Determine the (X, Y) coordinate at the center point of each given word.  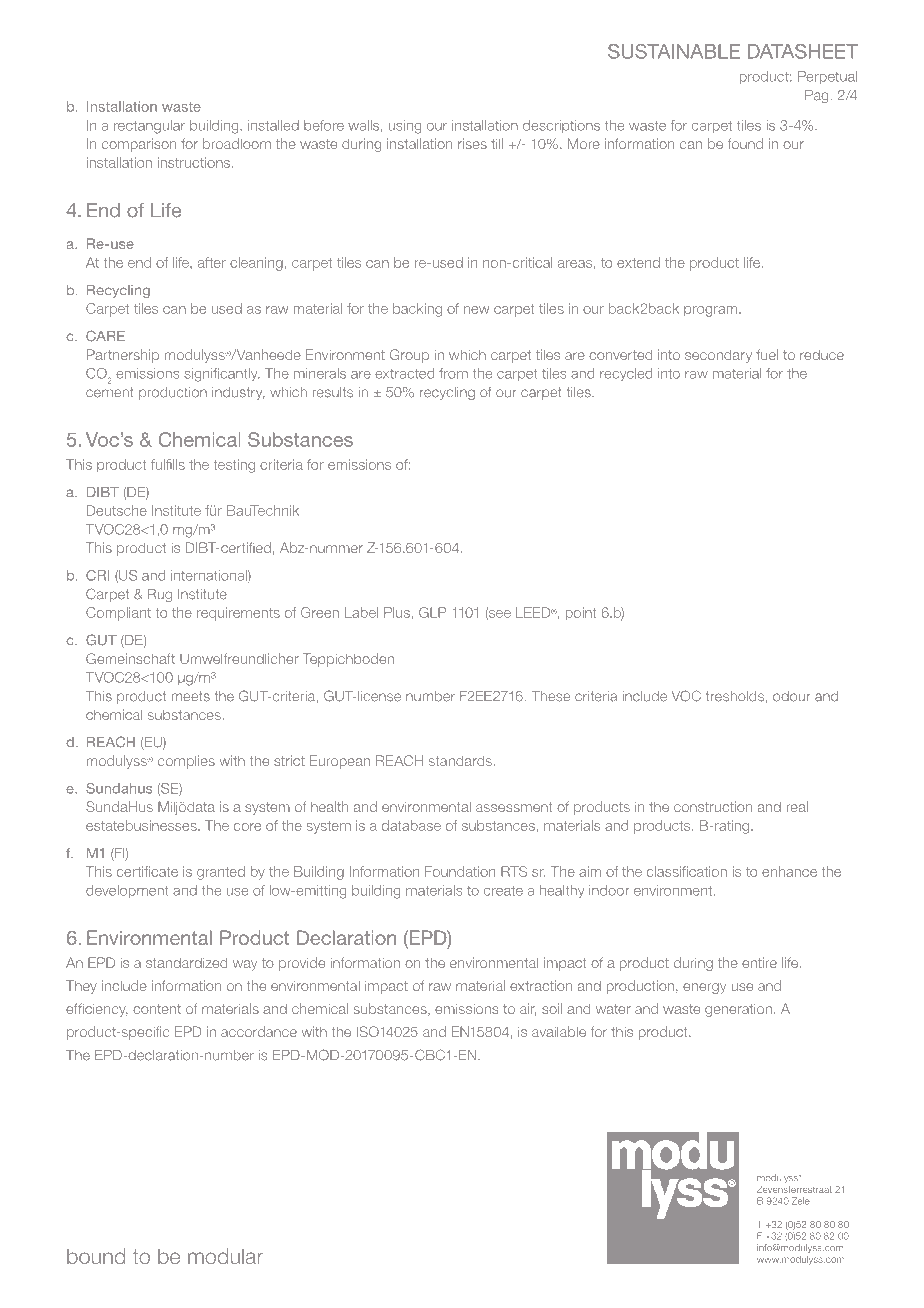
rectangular (149, 127)
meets (191, 696)
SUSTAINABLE (674, 51)
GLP (432, 612)
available (559, 1031)
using (404, 127)
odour (791, 696)
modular (225, 1256)
